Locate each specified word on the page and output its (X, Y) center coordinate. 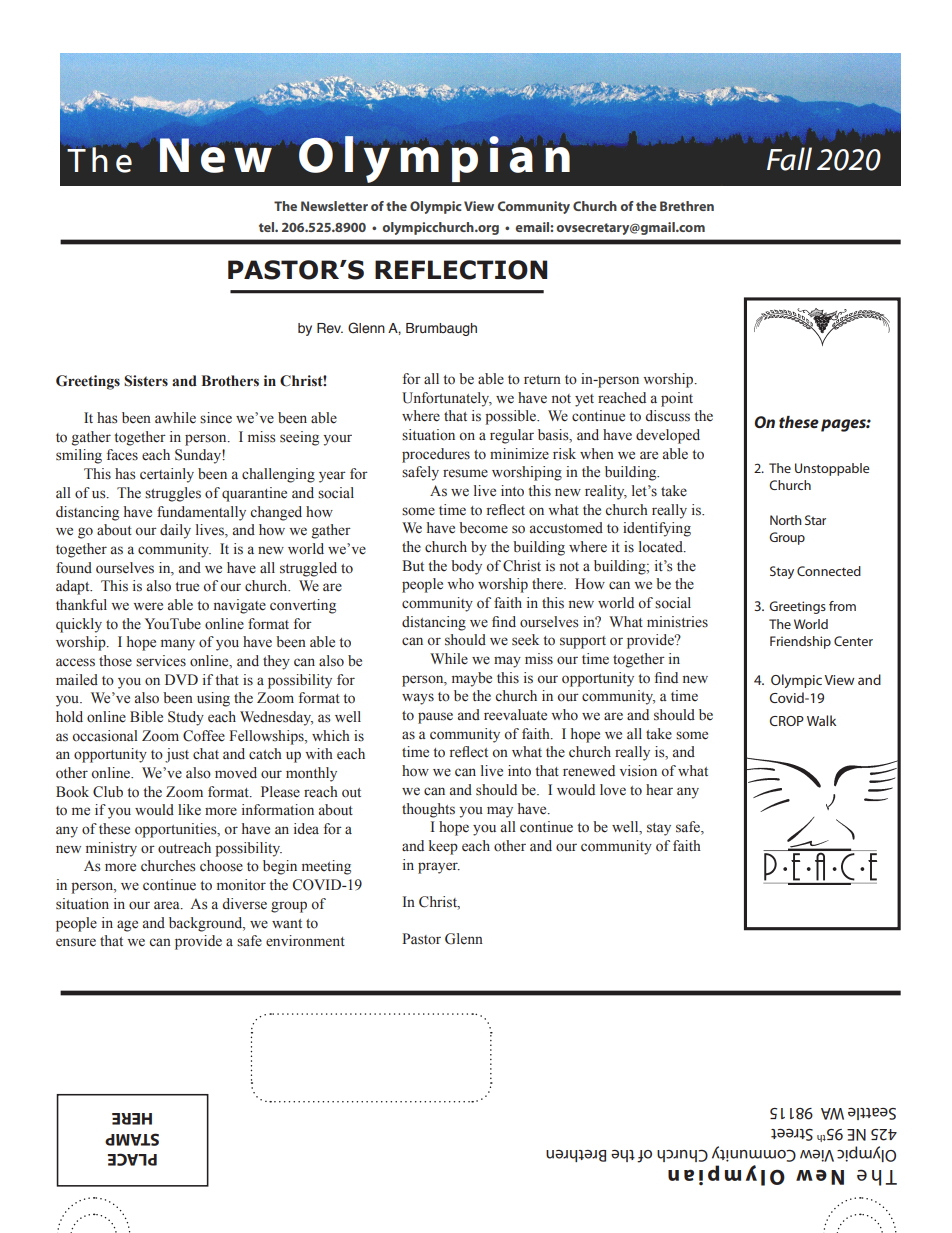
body (466, 567)
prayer (439, 868)
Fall (789, 159)
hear (659, 790)
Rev (330, 328)
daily (175, 531)
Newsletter (334, 206)
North (786, 520)
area (168, 905)
